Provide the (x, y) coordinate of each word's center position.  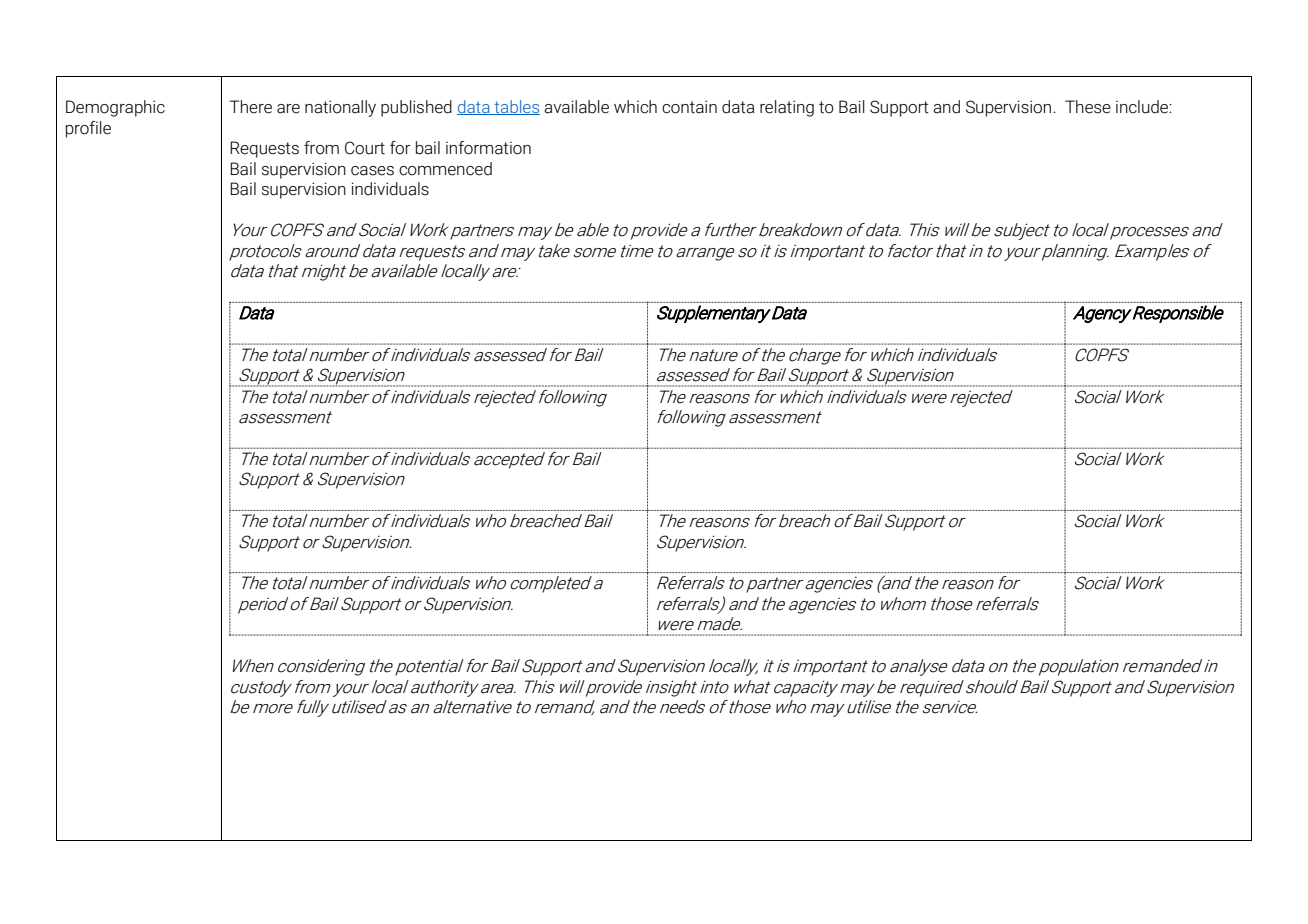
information (488, 148)
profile (88, 129)
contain (689, 107)
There (251, 107)
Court (365, 148)
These (1088, 107)
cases (372, 171)
